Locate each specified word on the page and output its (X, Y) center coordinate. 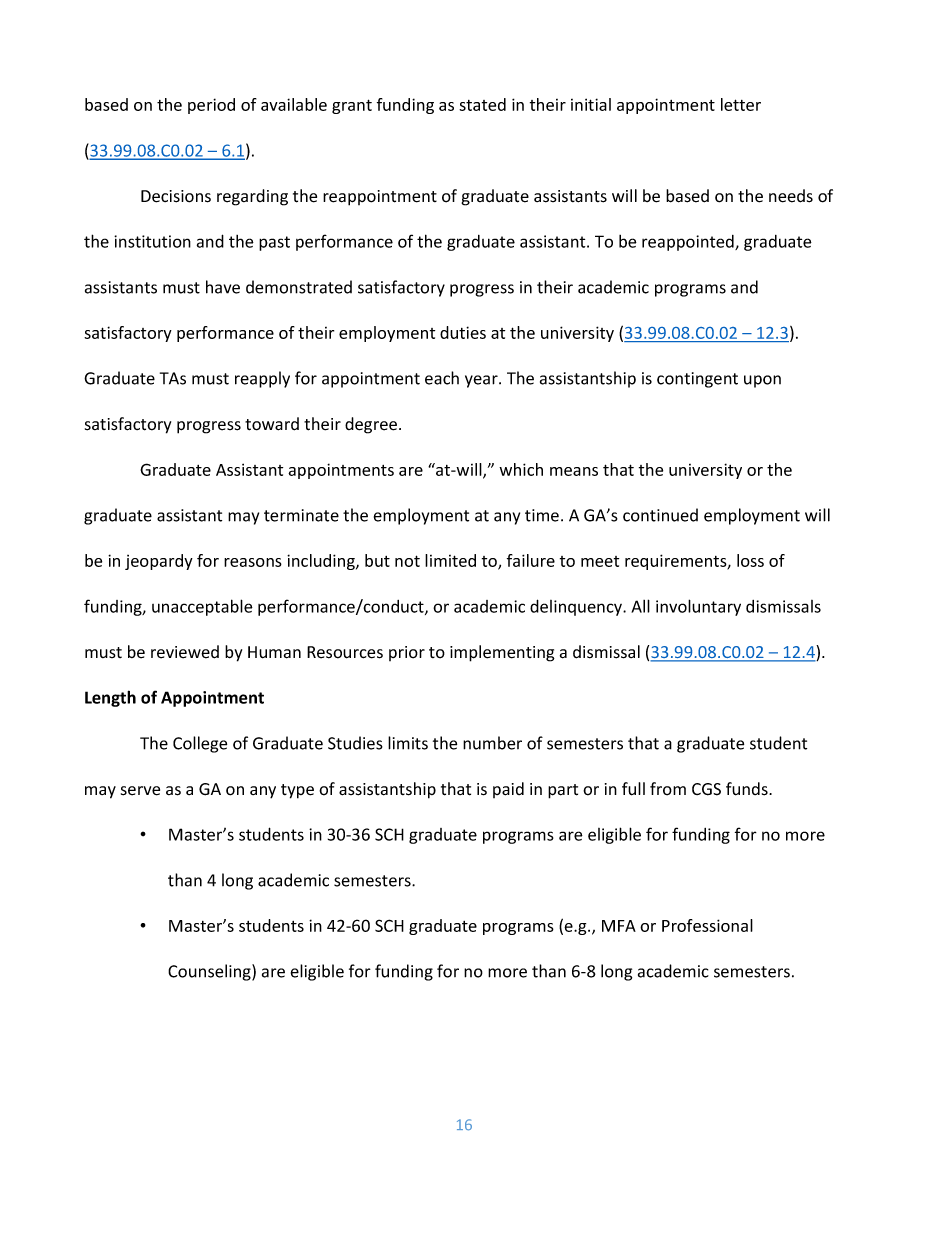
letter (741, 104)
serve (140, 791)
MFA (619, 926)
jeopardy (159, 562)
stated (482, 104)
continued (660, 515)
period (211, 106)
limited (450, 560)
